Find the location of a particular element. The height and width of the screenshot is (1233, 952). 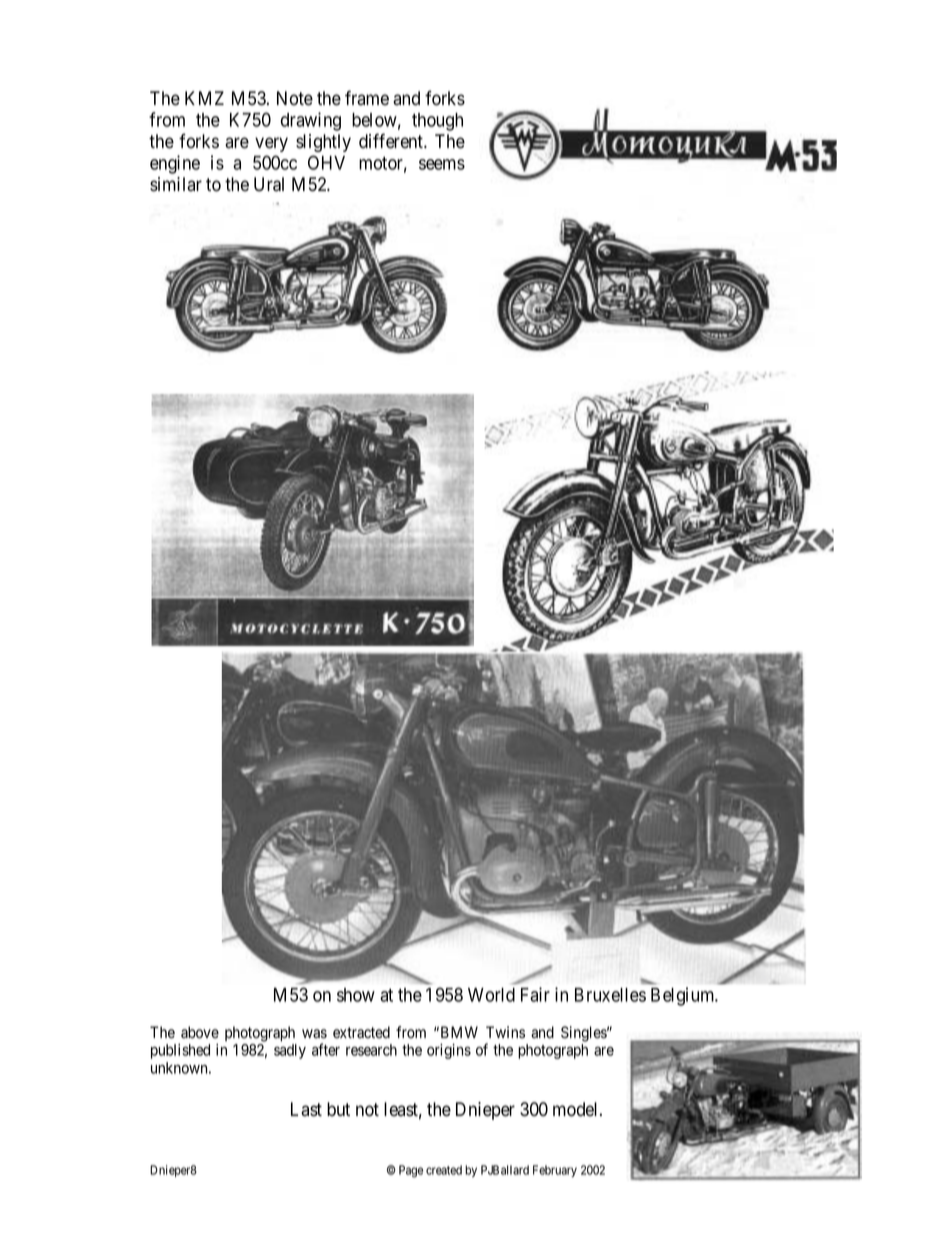

show is located at coordinates (356, 995).
